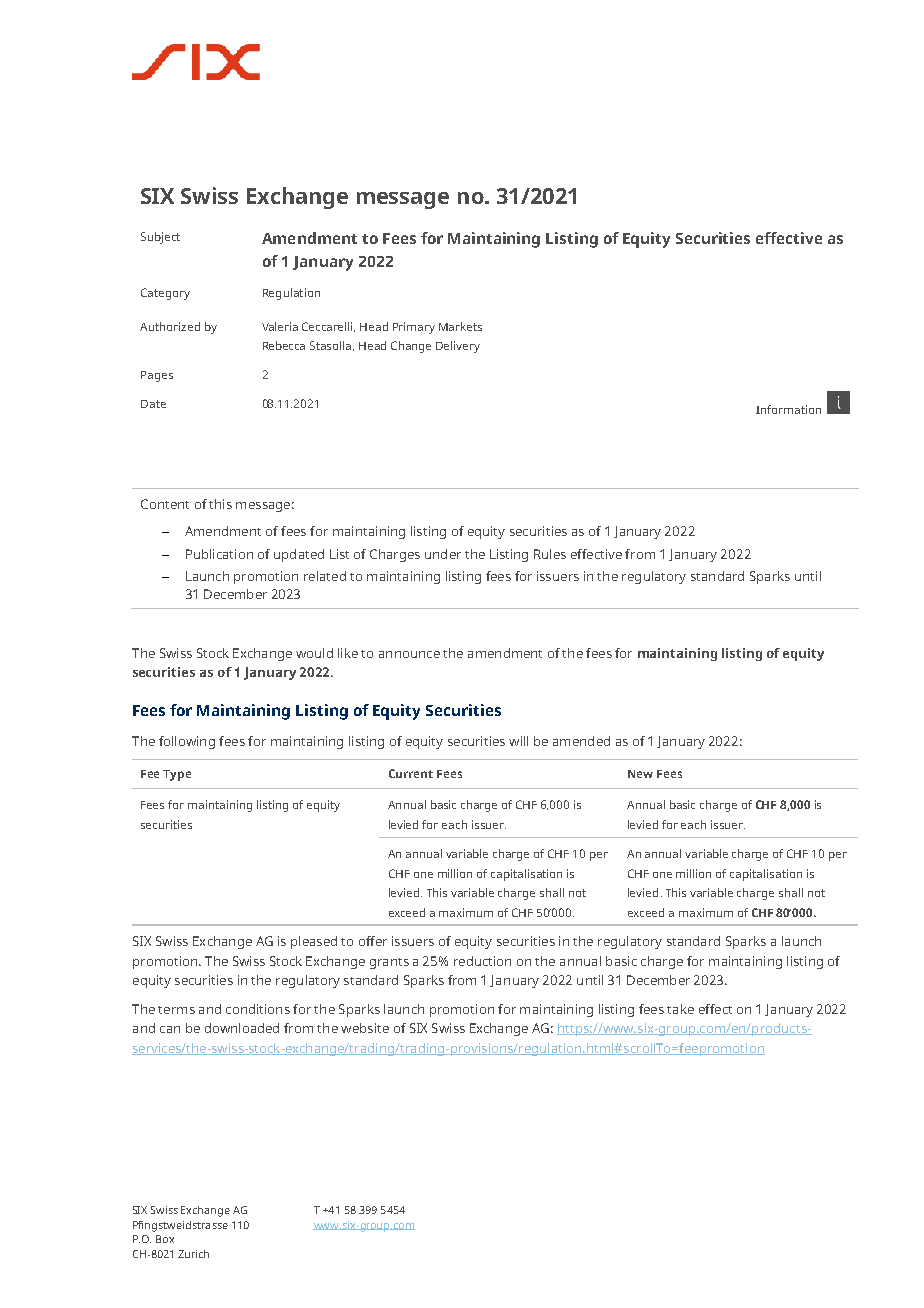 This screenshot has width=924, height=1308. Describe the element at coordinates (550, 554) in the screenshot. I see `Rules` at that location.
